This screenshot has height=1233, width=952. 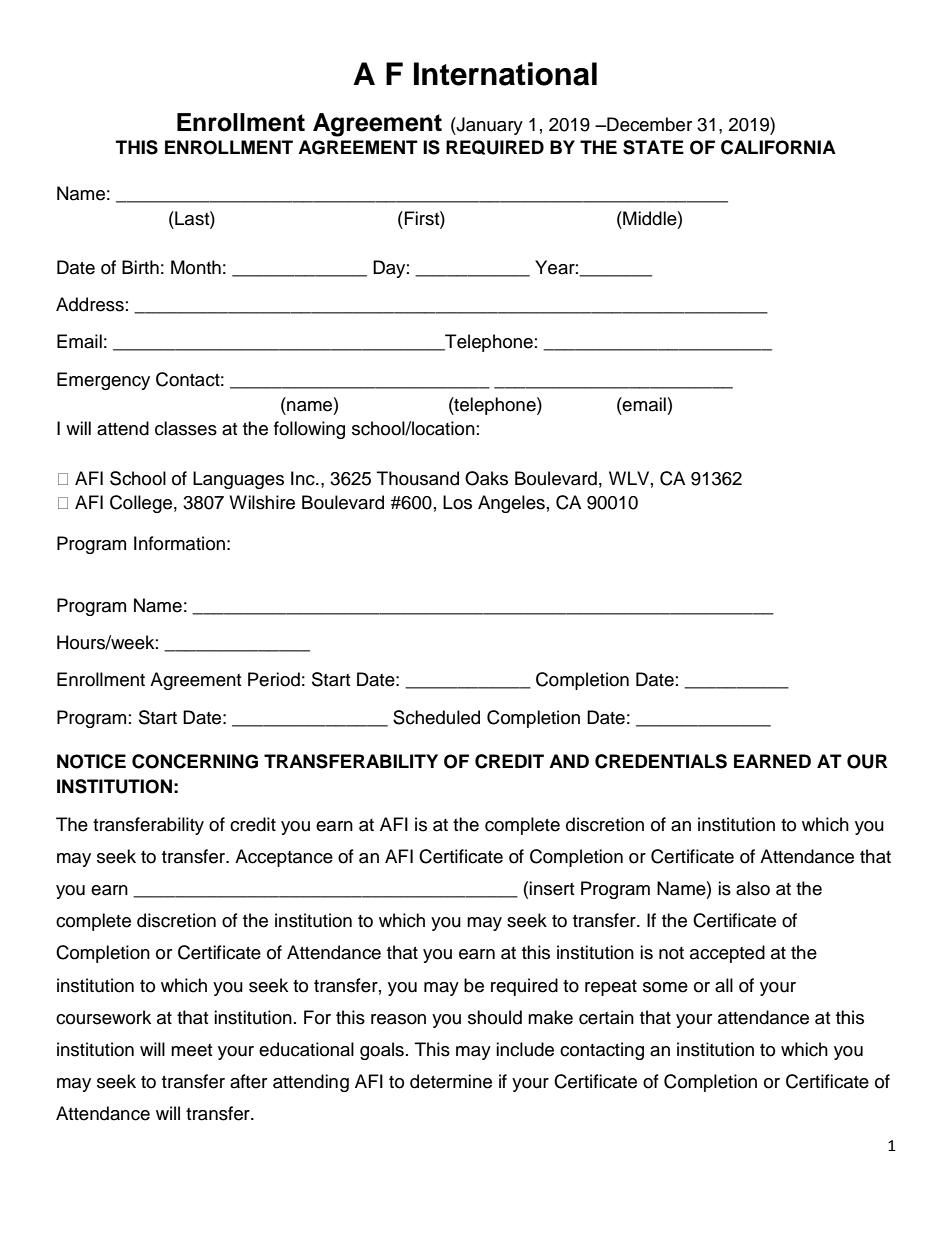 I want to click on meet, so click(x=191, y=1050).
